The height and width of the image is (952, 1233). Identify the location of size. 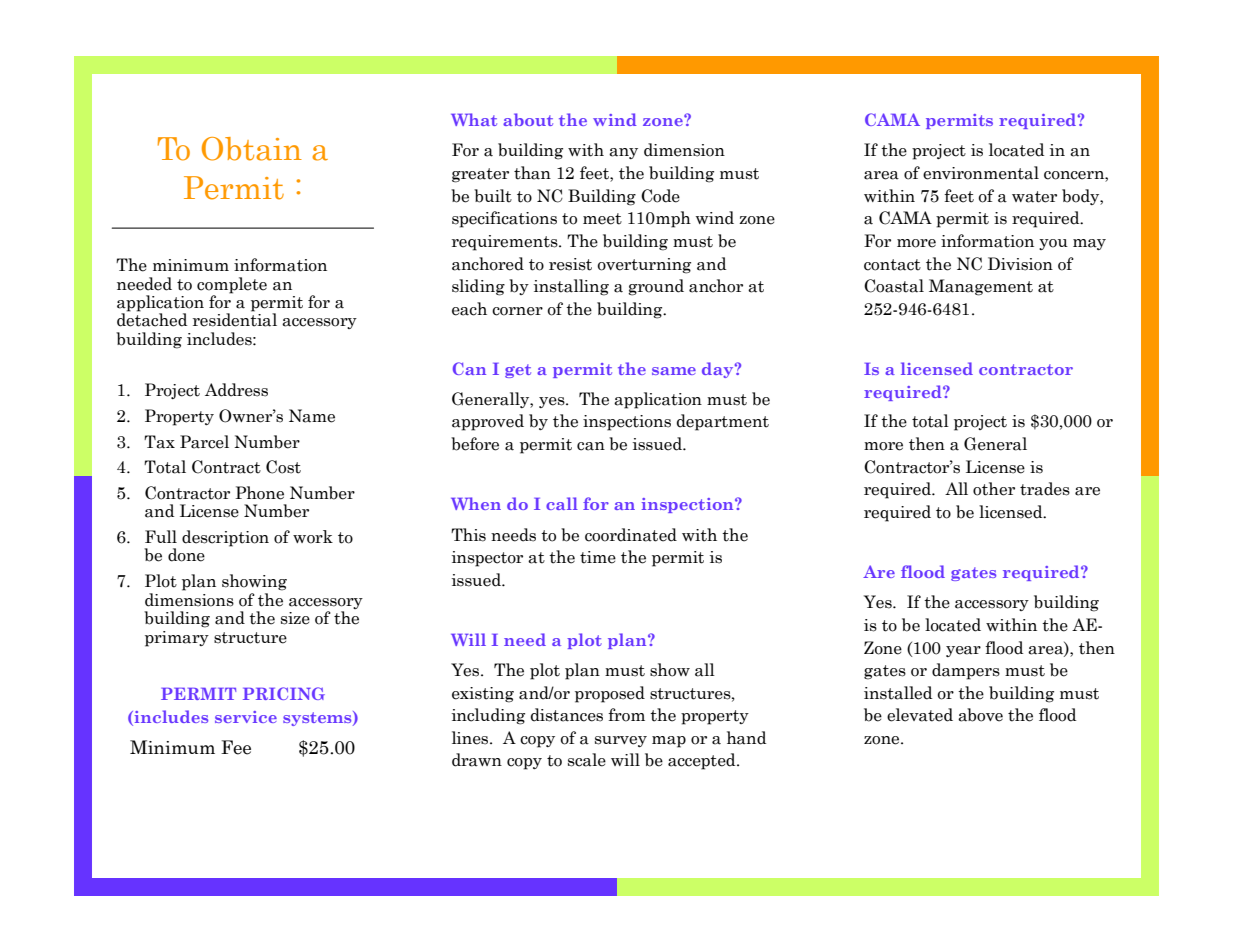
(295, 618).
